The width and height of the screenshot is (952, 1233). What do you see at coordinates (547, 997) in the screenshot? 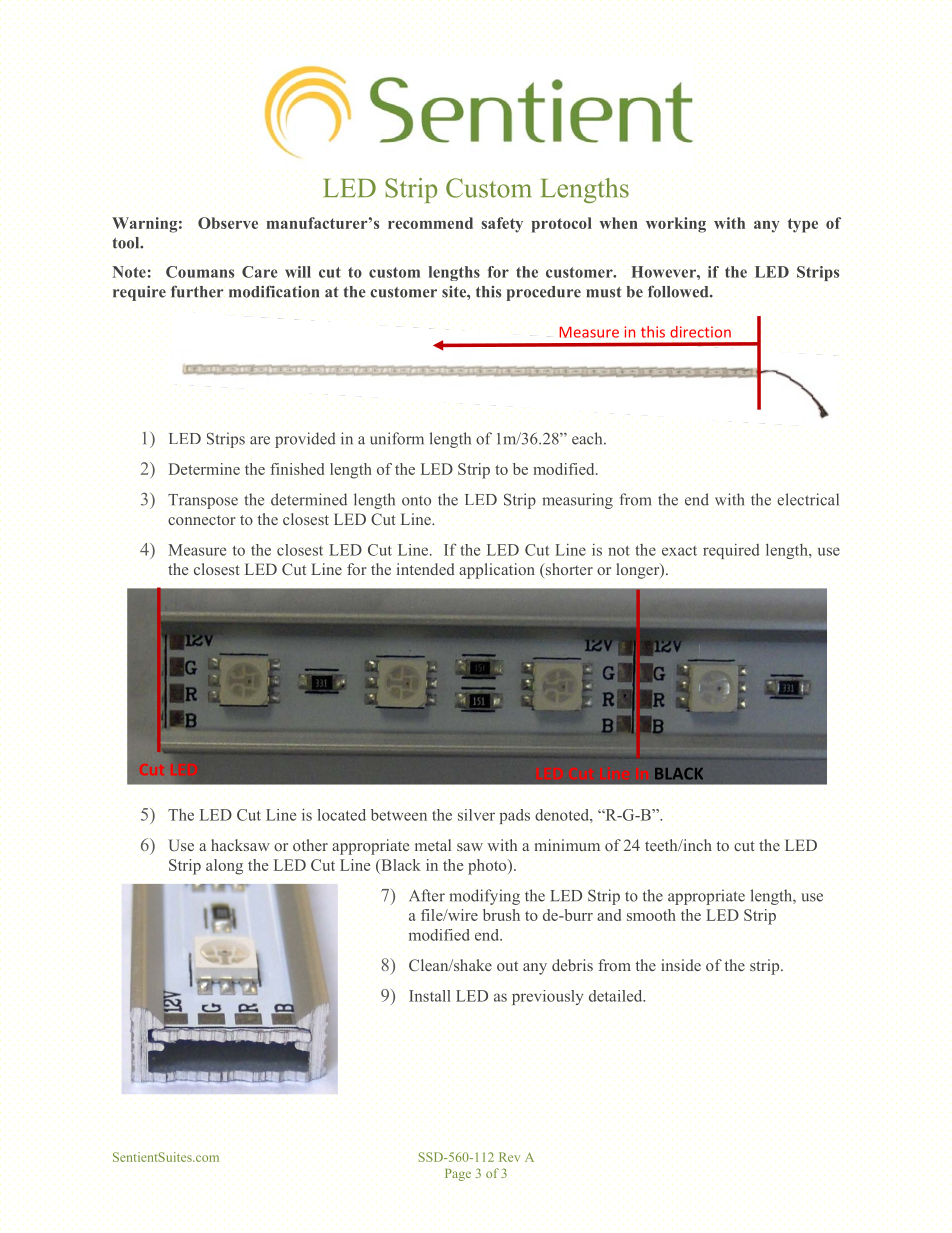
I see `previously` at bounding box center [547, 997].
